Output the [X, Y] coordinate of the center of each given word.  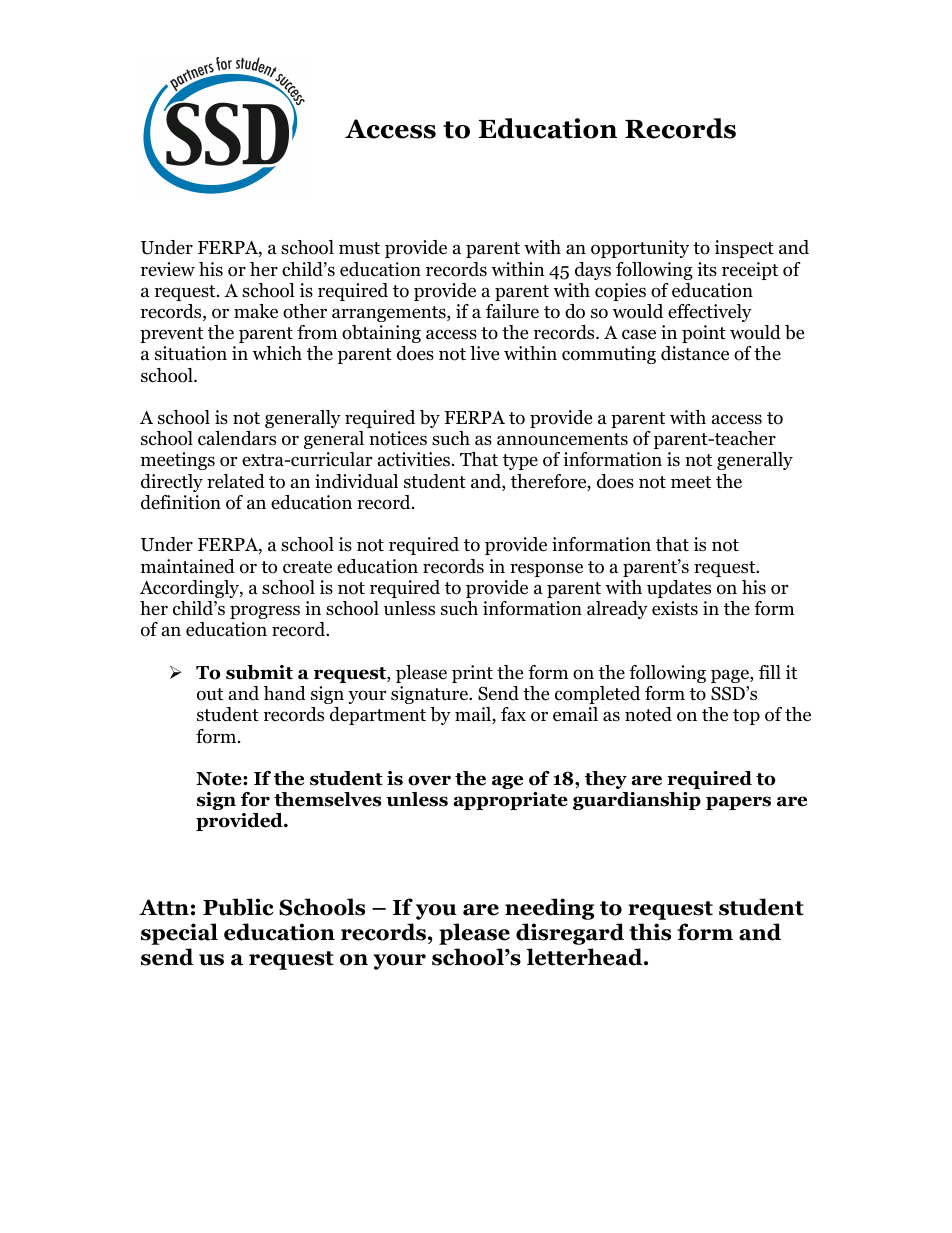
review [168, 269]
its [707, 269]
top [746, 717]
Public [238, 907]
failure [512, 311]
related [236, 481]
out [210, 694]
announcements [562, 439]
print [472, 674]
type [520, 462]
